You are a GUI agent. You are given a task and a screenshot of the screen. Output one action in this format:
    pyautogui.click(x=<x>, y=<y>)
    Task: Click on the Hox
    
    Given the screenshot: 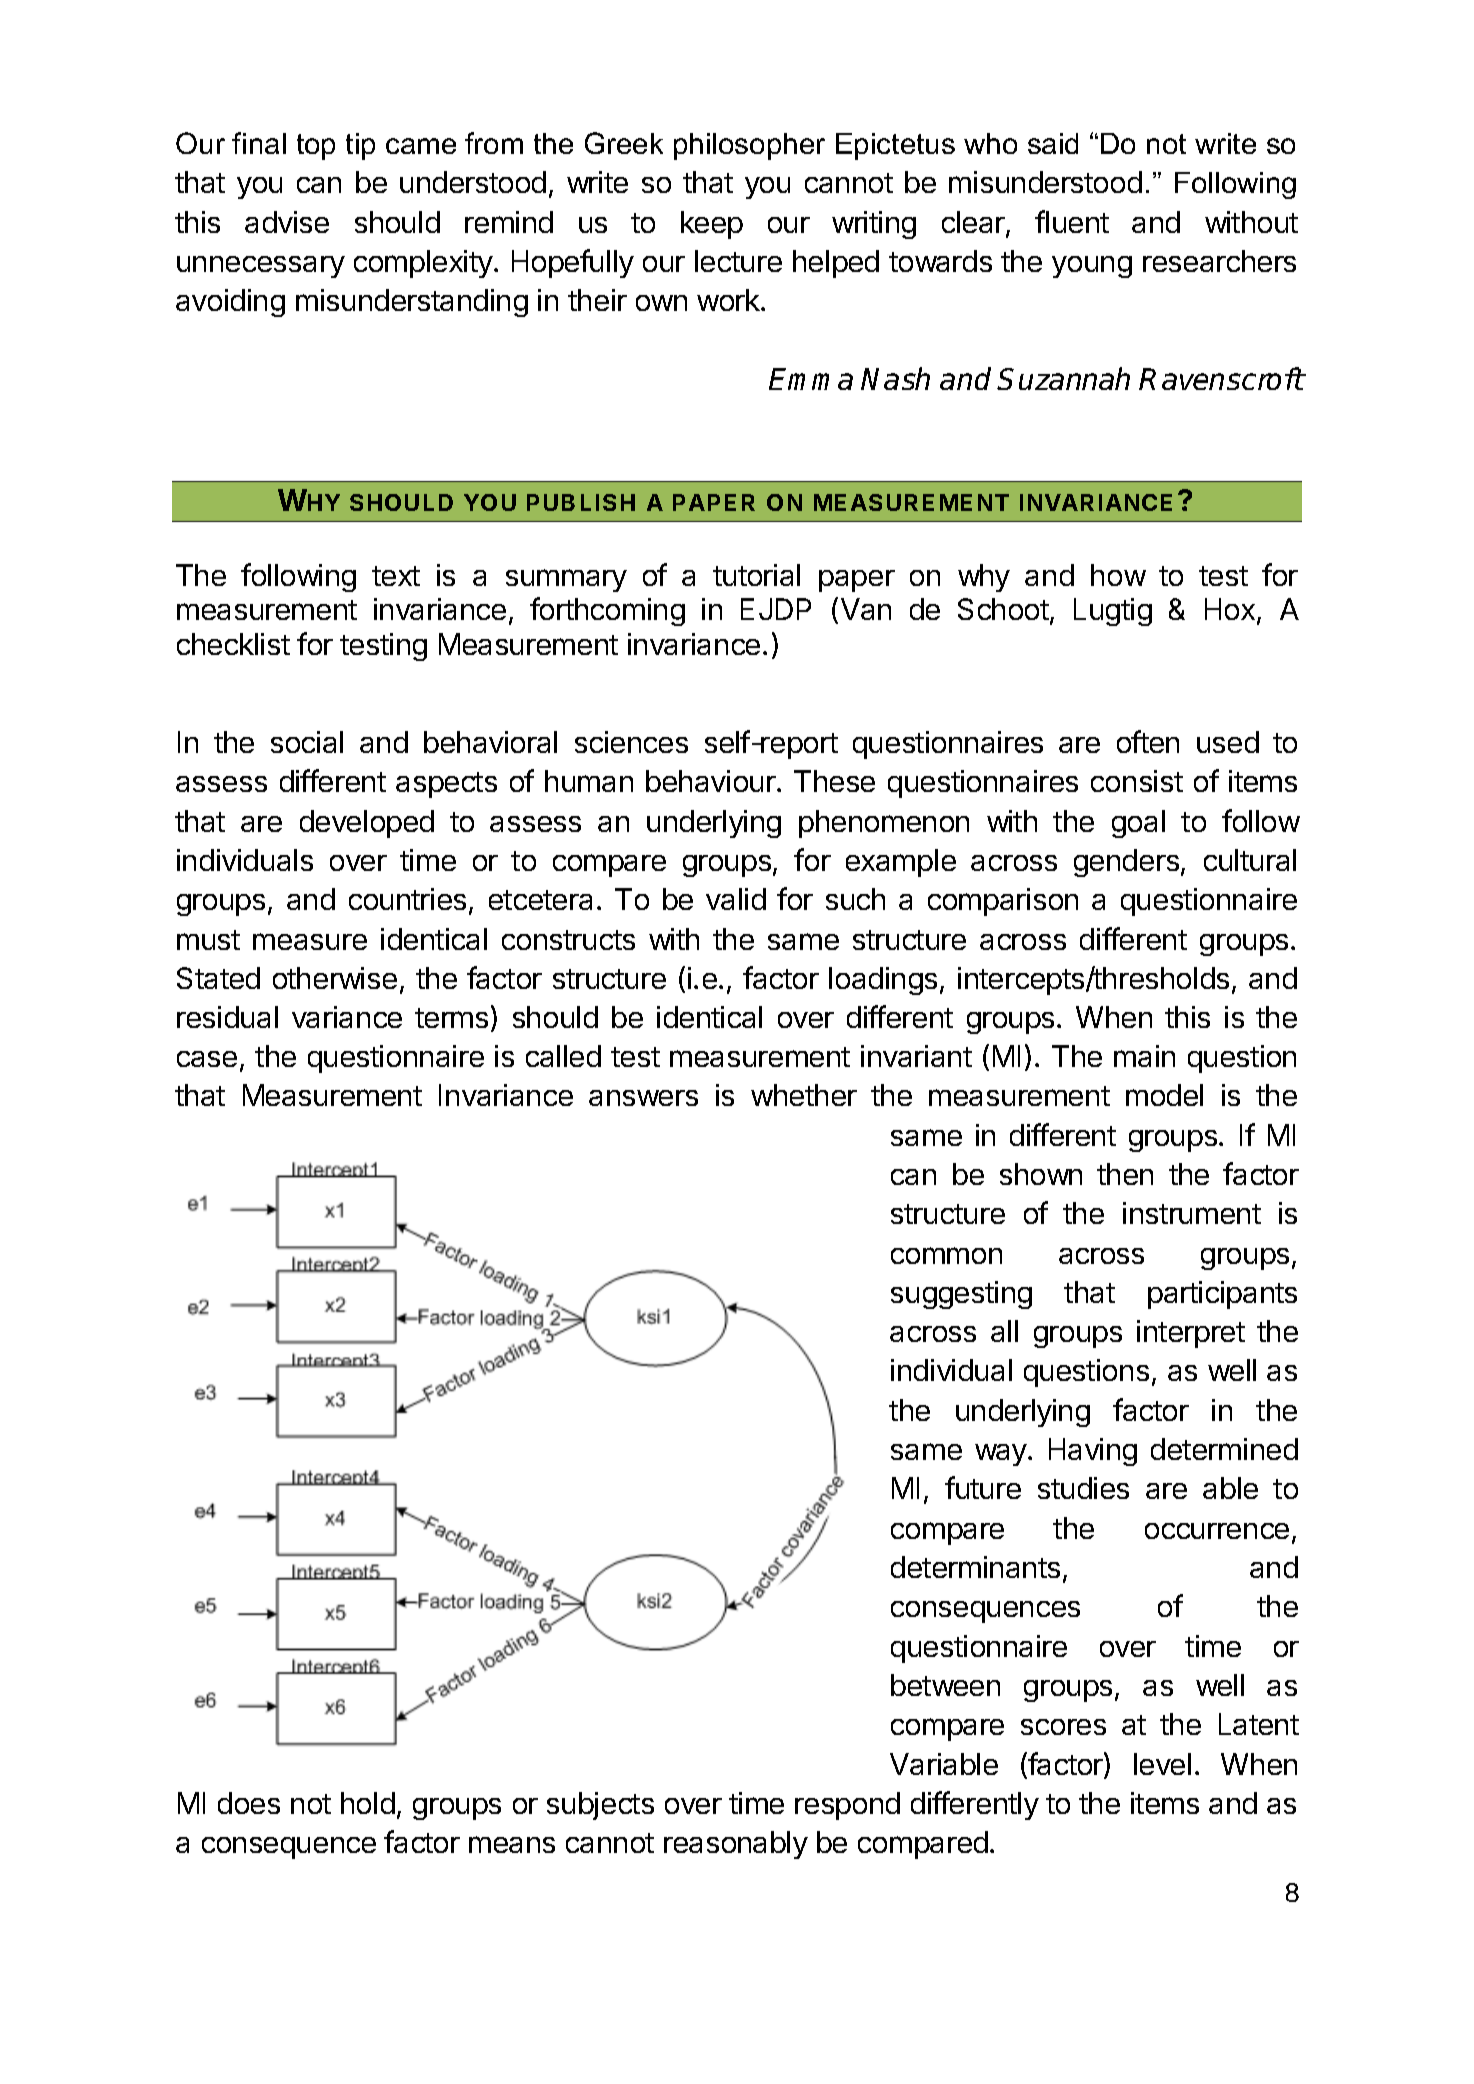 What is the action you would take?
    pyautogui.click(x=1230, y=609)
